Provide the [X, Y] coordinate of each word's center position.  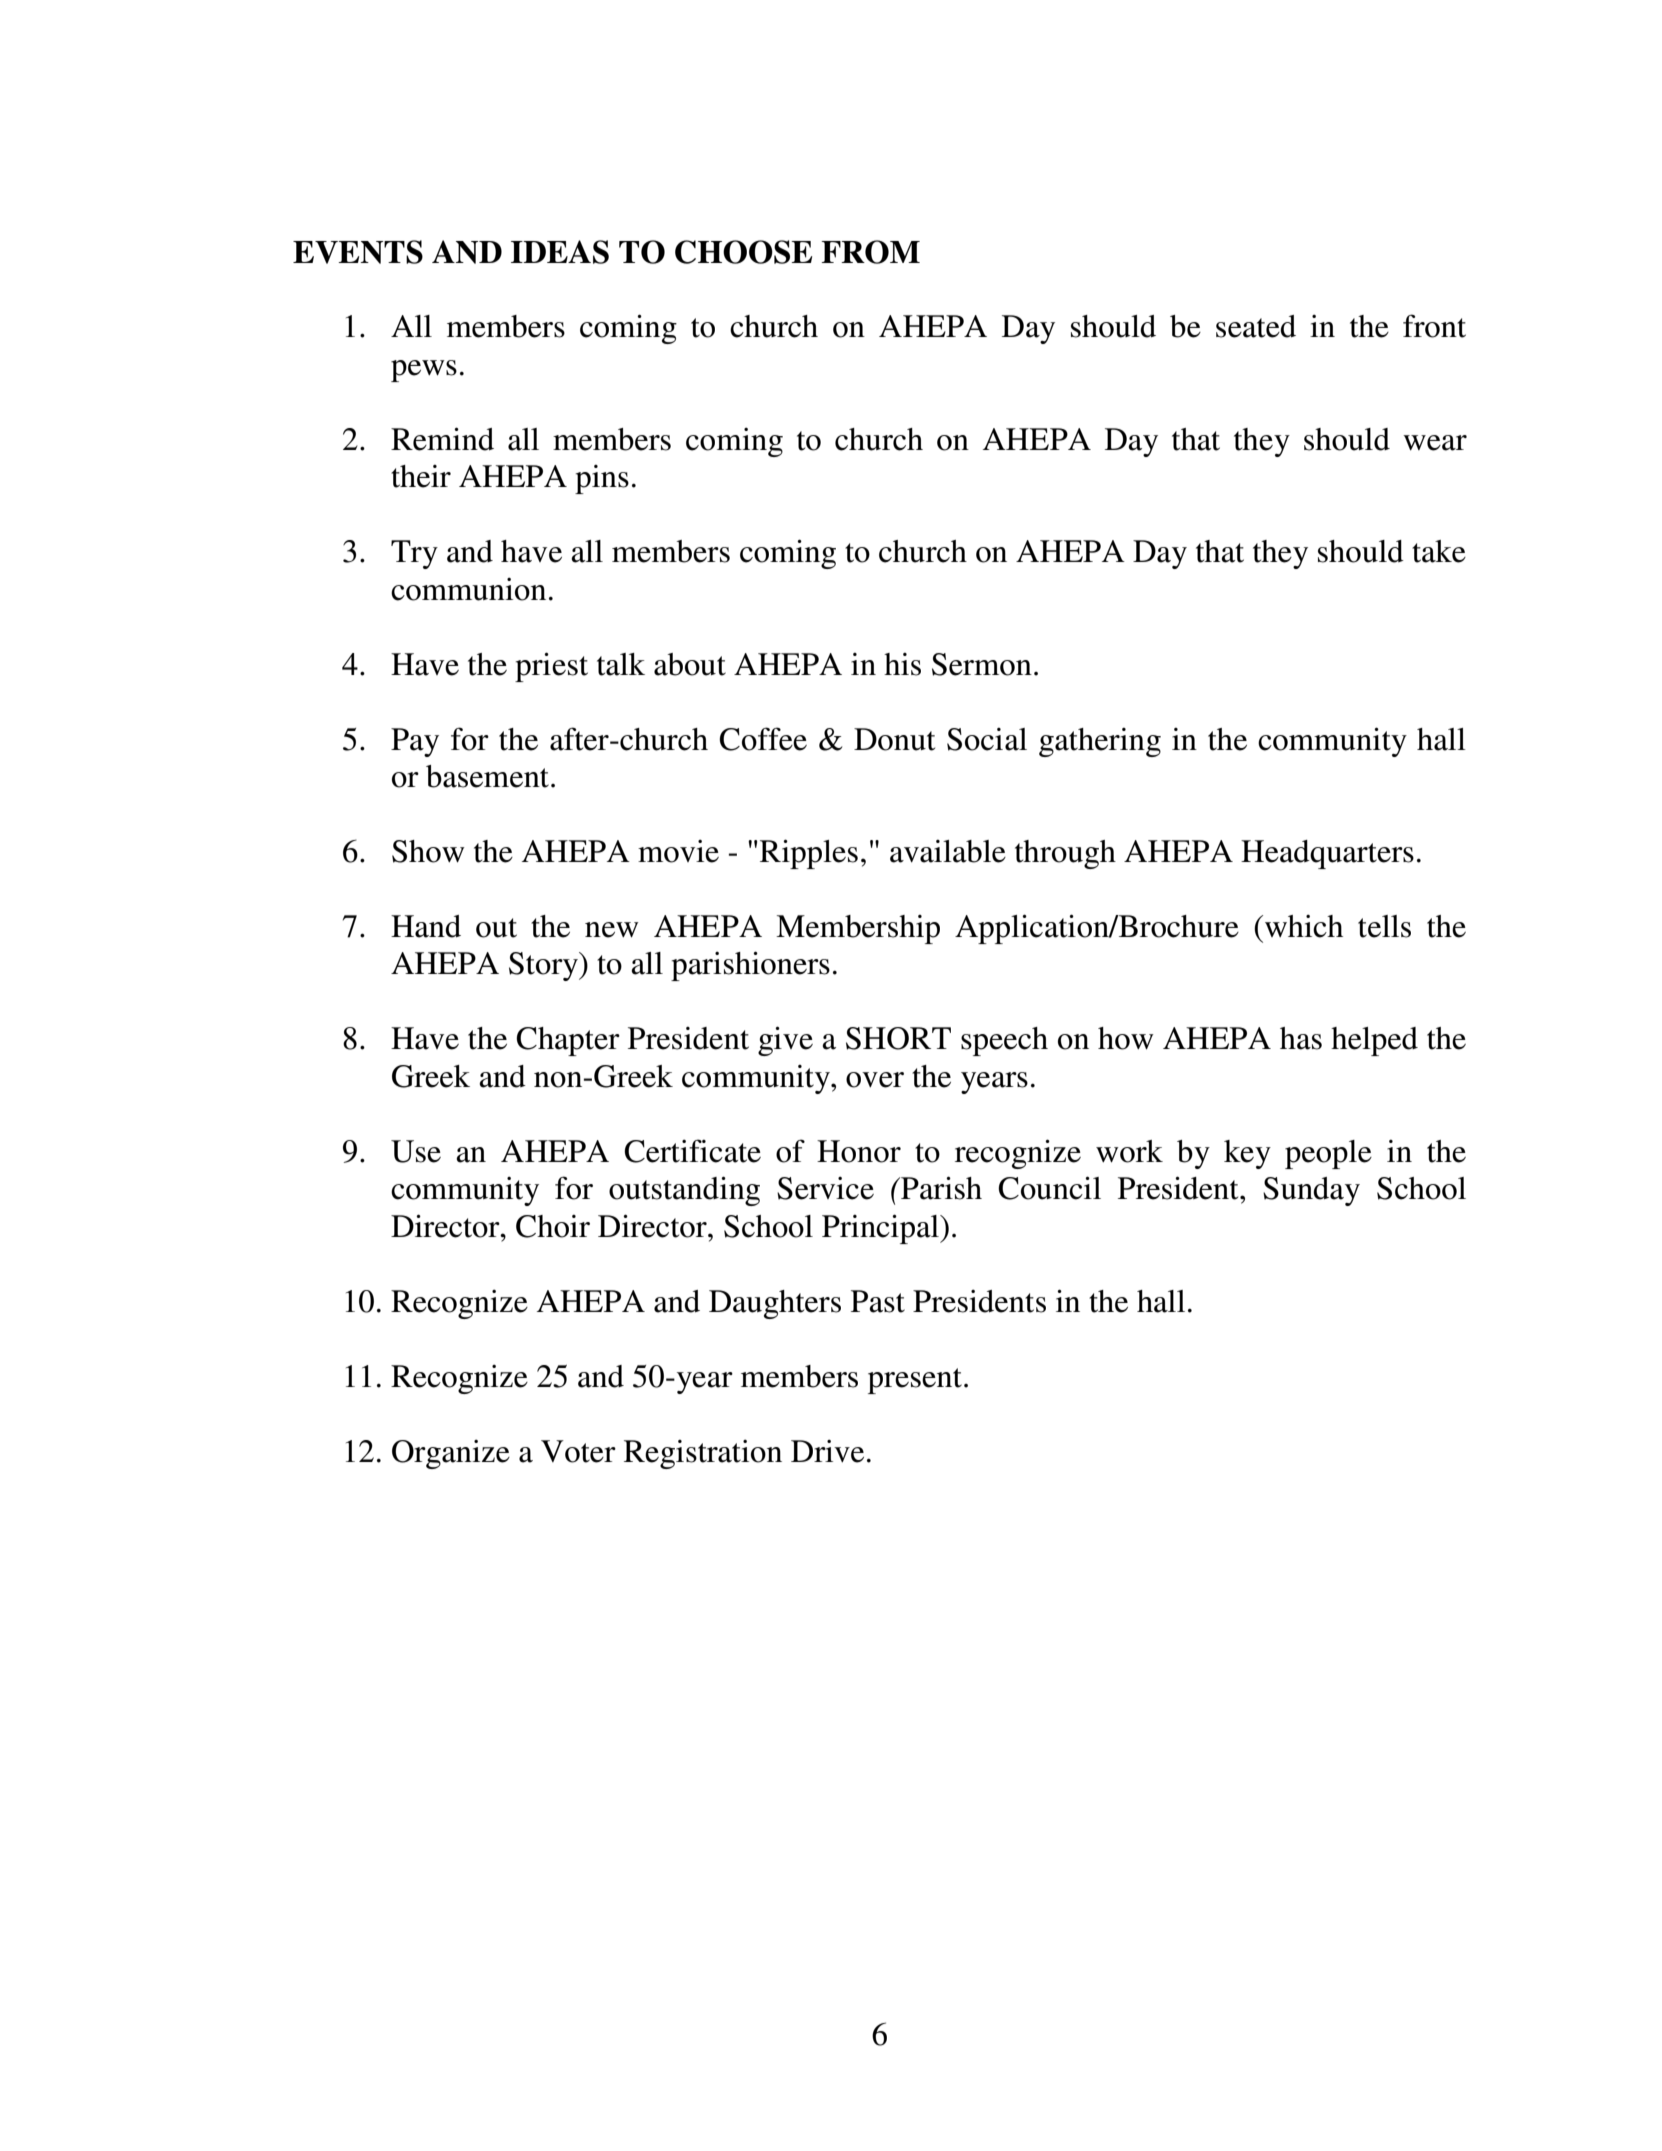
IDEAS [560, 252]
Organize [451, 1454]
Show [428, 851]
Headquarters [1327, 854]
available [948, 851]
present [915, 1381]
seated [1256, 326]
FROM [870, 252]
